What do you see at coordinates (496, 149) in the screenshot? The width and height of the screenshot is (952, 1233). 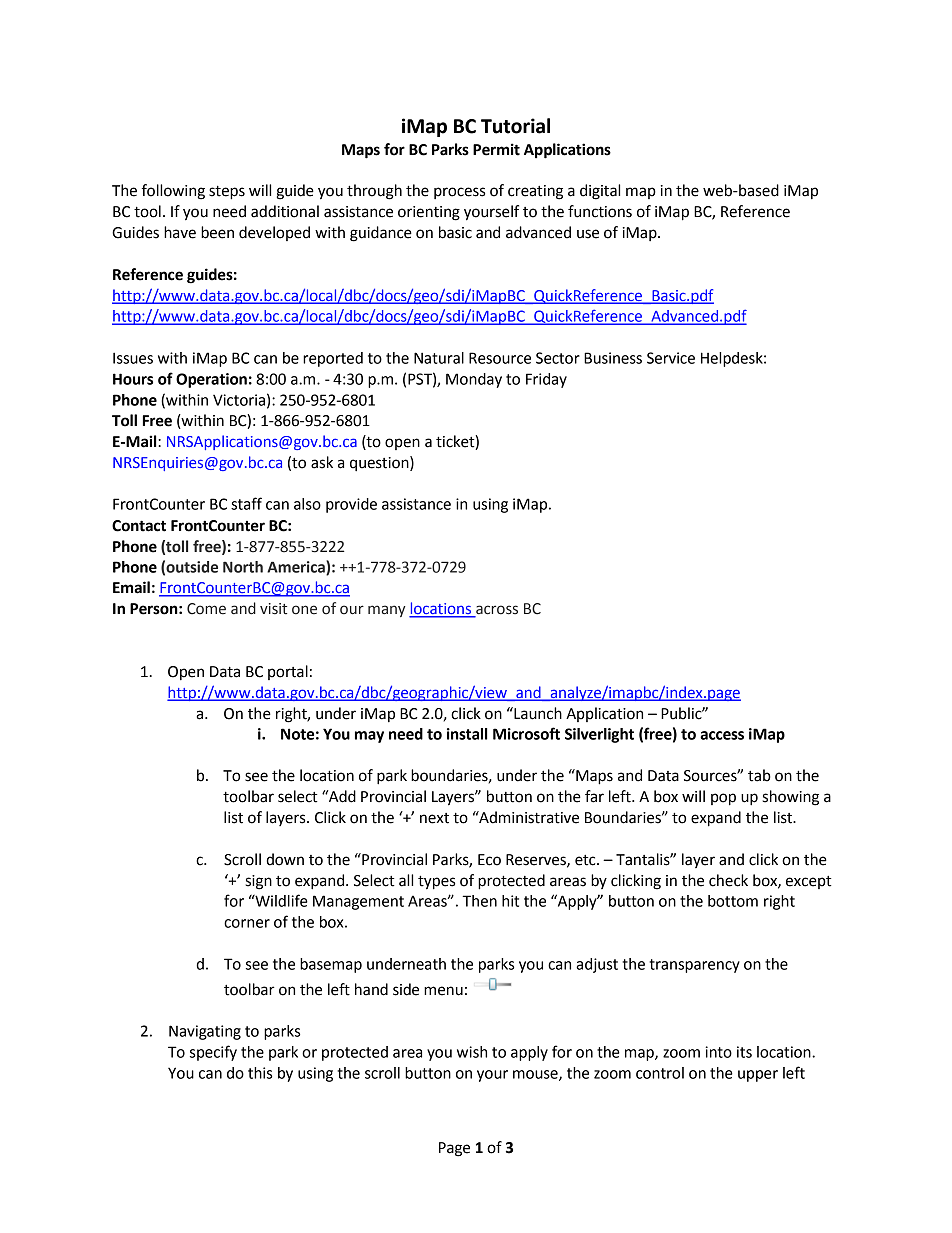 I see `Permit` at bounding box center [496, 149].
